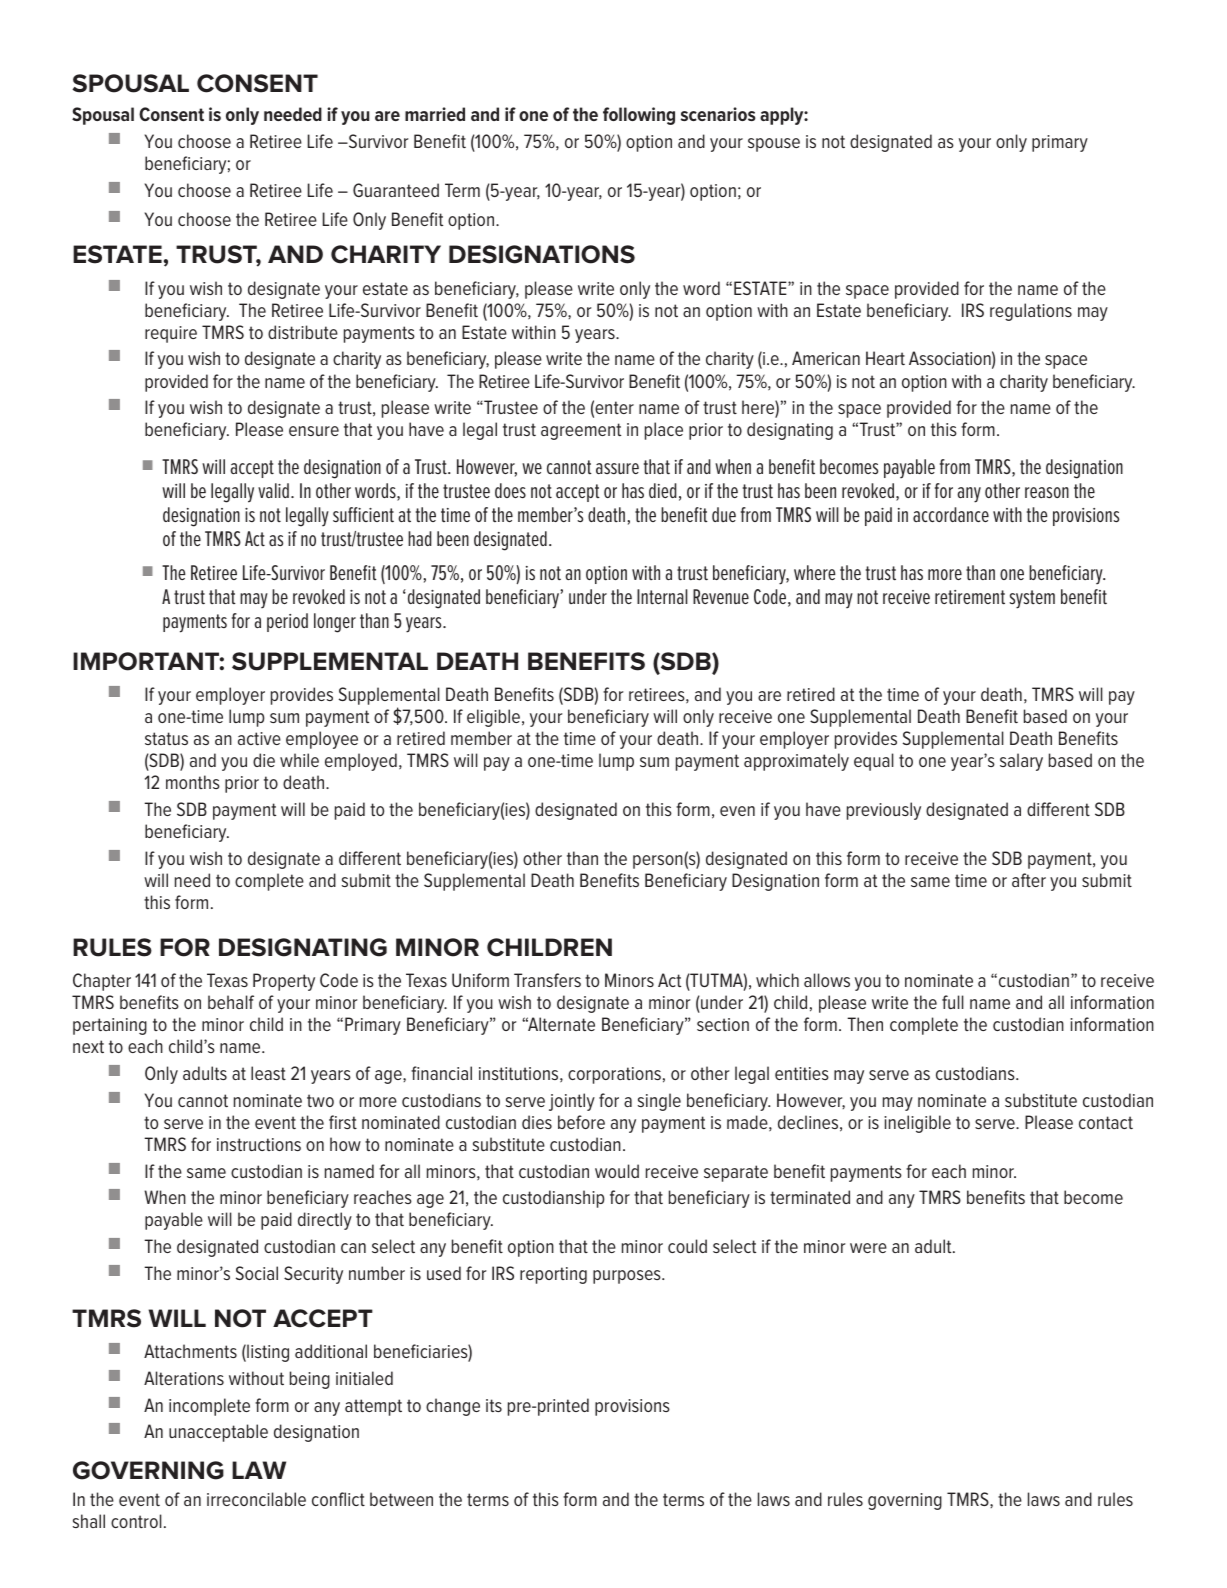  Describe the element at coordinates (639, 116) in the image. I see `following` at that location.
